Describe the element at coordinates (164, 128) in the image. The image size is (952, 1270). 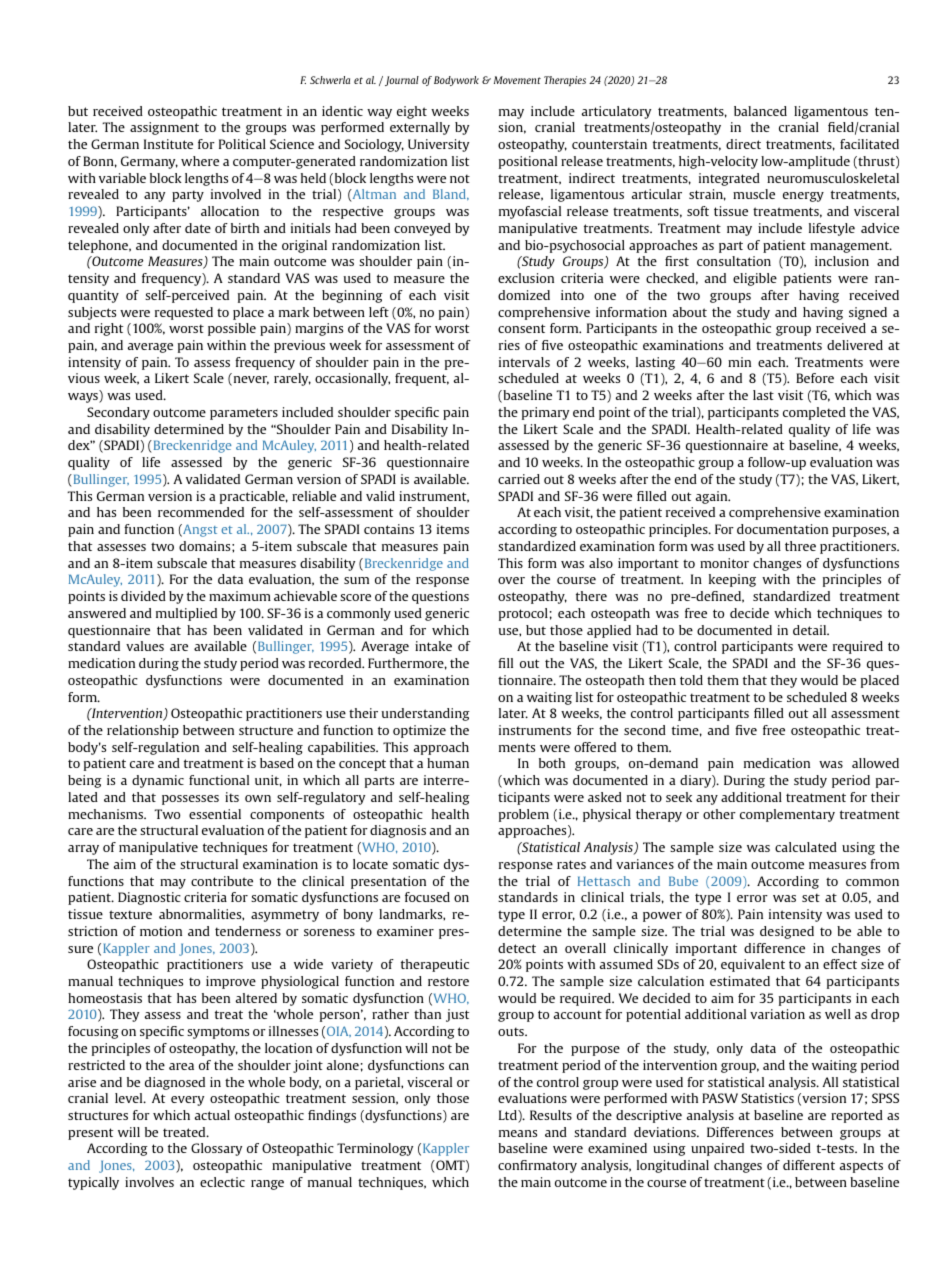
I see `assignment` at that location.
